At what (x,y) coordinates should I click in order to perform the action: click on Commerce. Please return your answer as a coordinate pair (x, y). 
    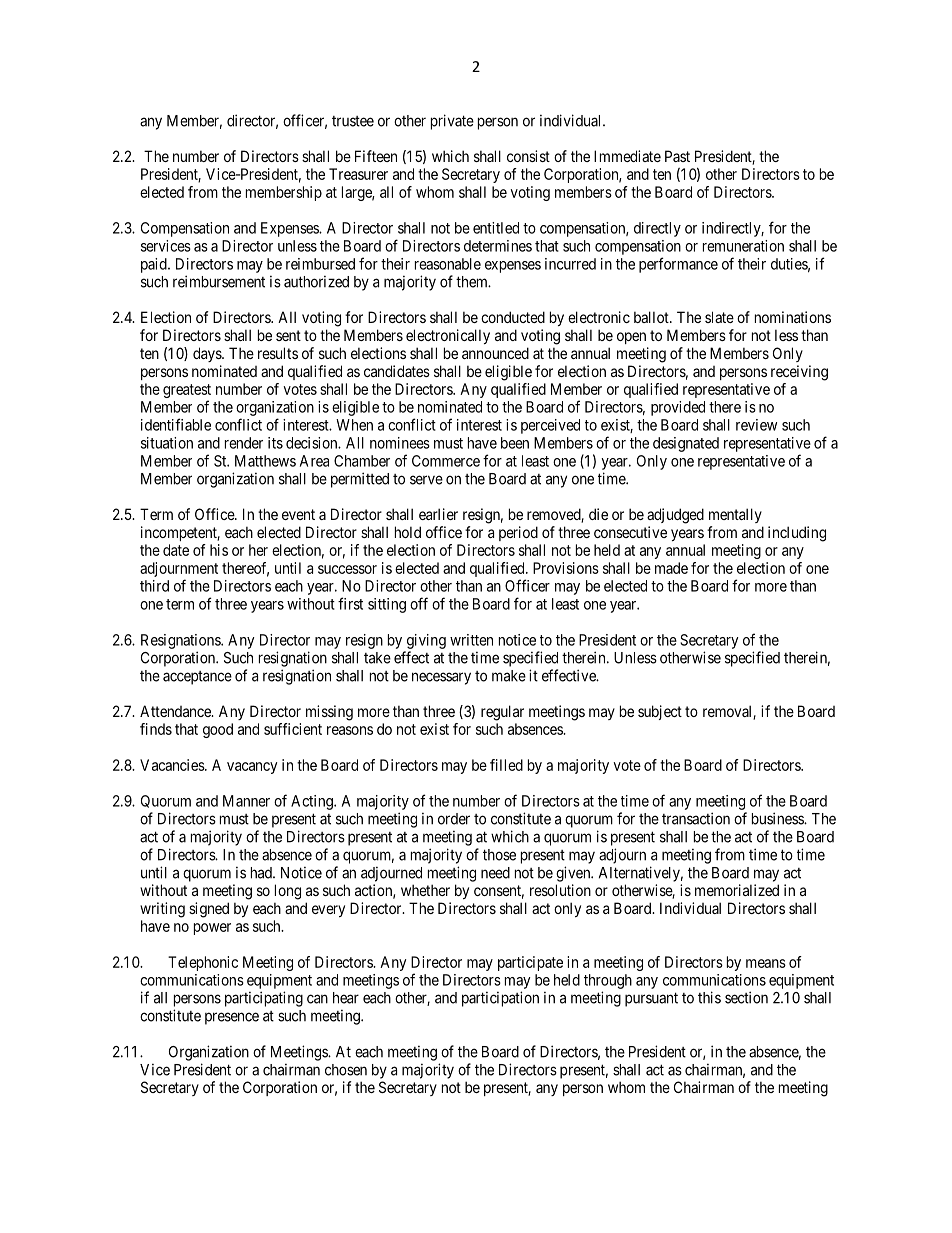
    Looking at the image, I should click on (446, 461).
